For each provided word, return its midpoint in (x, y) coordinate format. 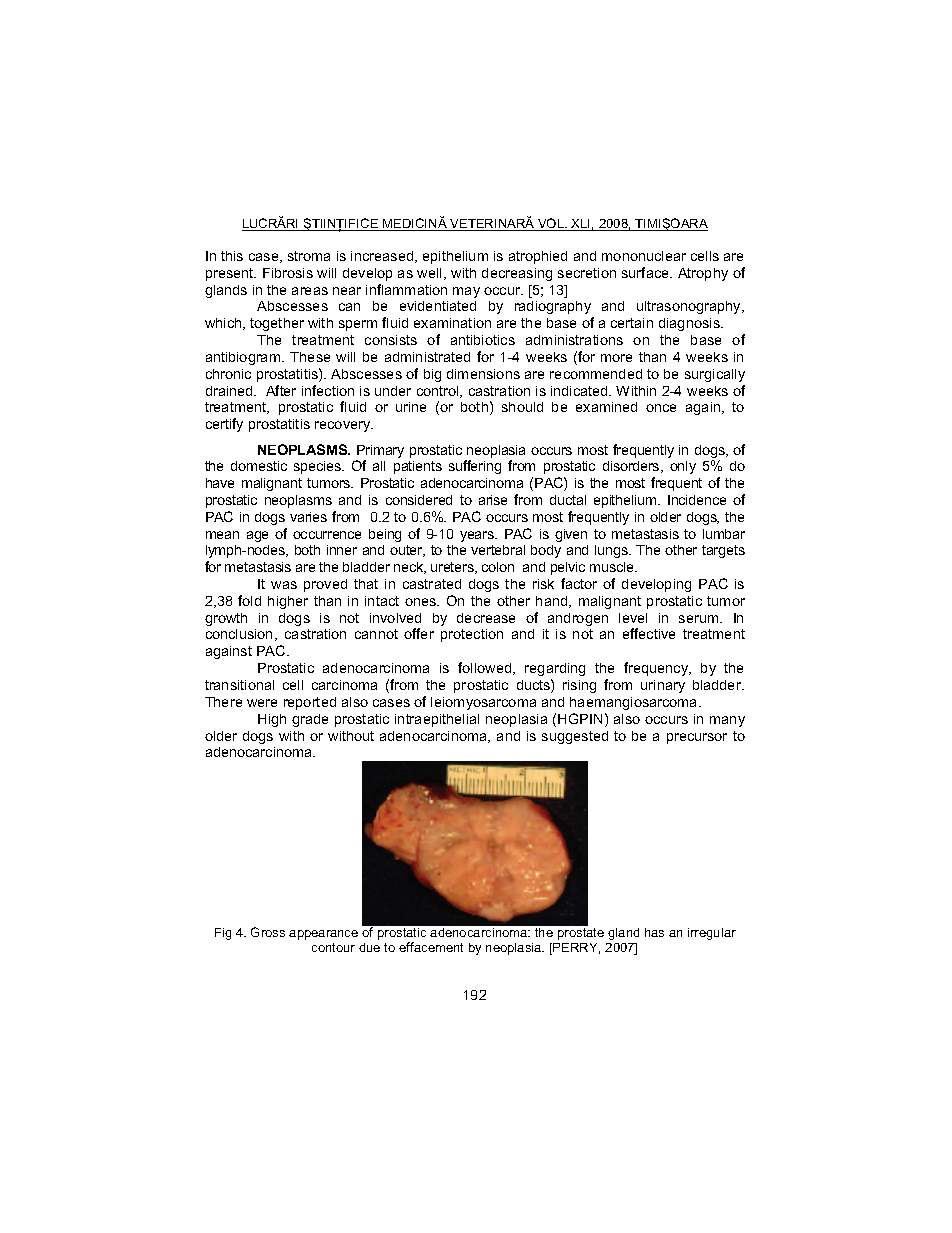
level (633, 618)
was (284, 585)
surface (646, 272)
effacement (431, 947)
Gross (268, 932)
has (654, 932)
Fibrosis (288, 273)
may (466, 292)
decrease (486, 618)
